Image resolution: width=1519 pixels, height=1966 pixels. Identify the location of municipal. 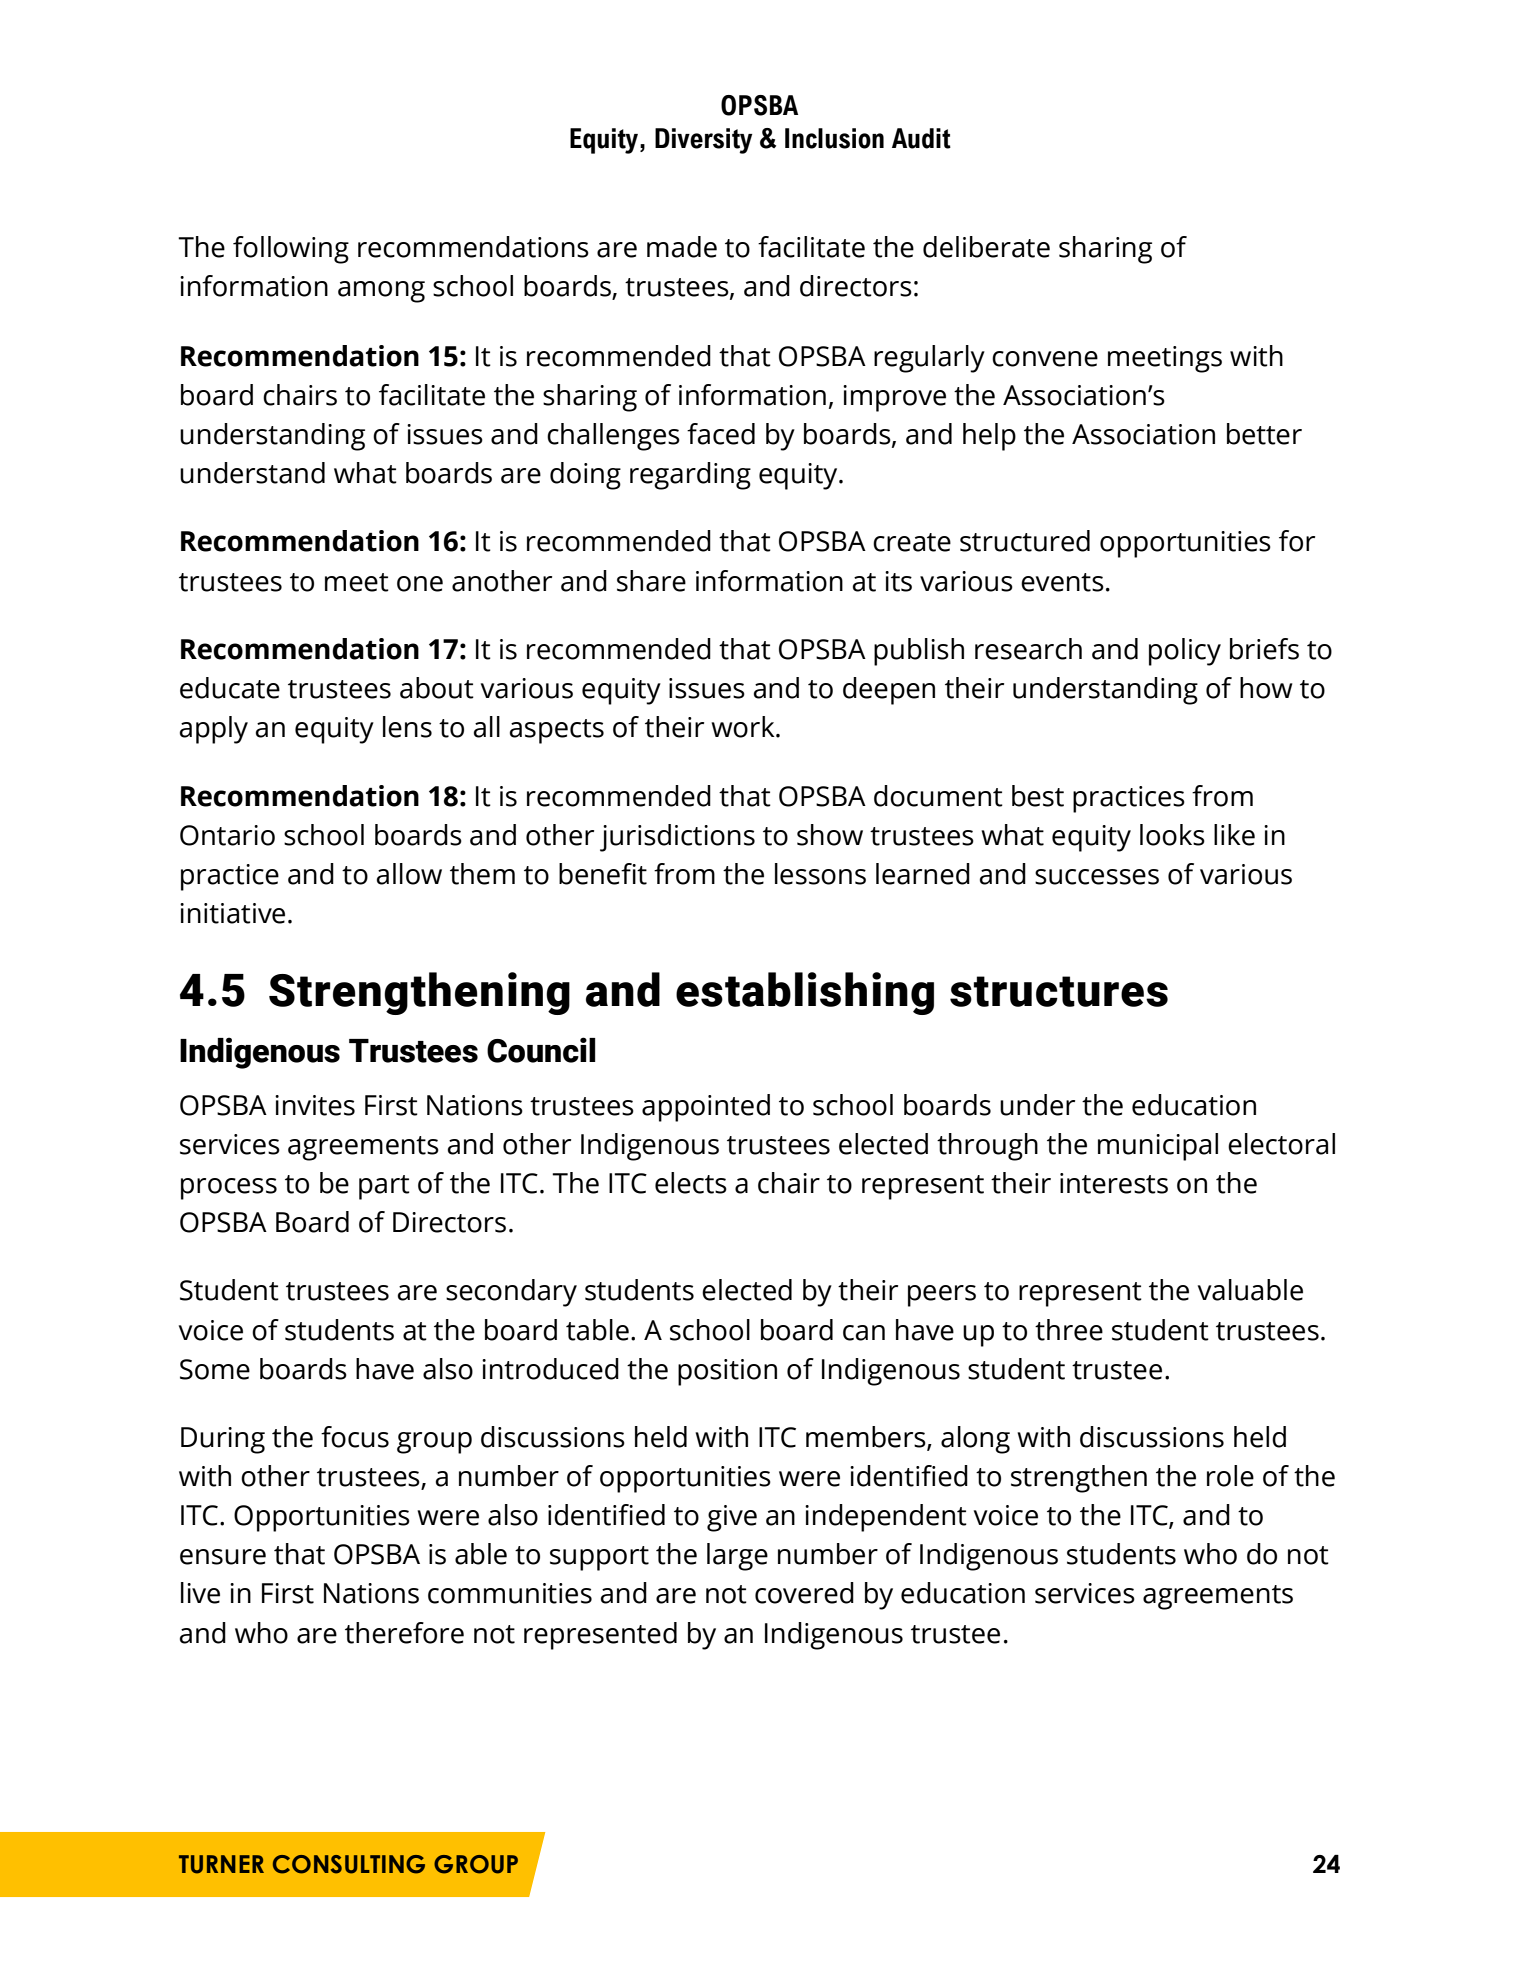
(1158, 1147).
